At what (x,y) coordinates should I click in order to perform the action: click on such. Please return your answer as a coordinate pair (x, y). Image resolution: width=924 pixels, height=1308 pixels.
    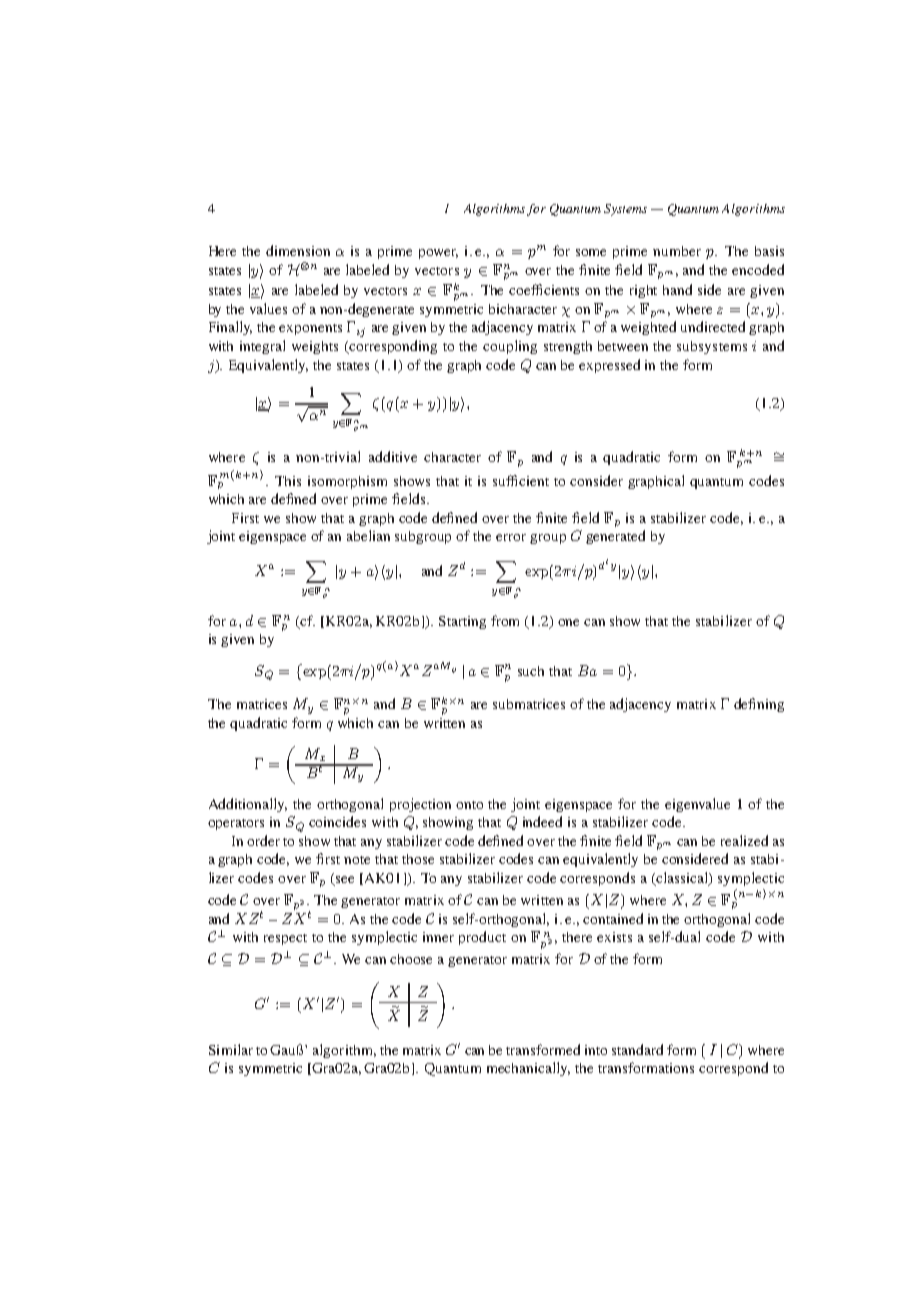
    Looking at the image, I should click on (531, 671).
